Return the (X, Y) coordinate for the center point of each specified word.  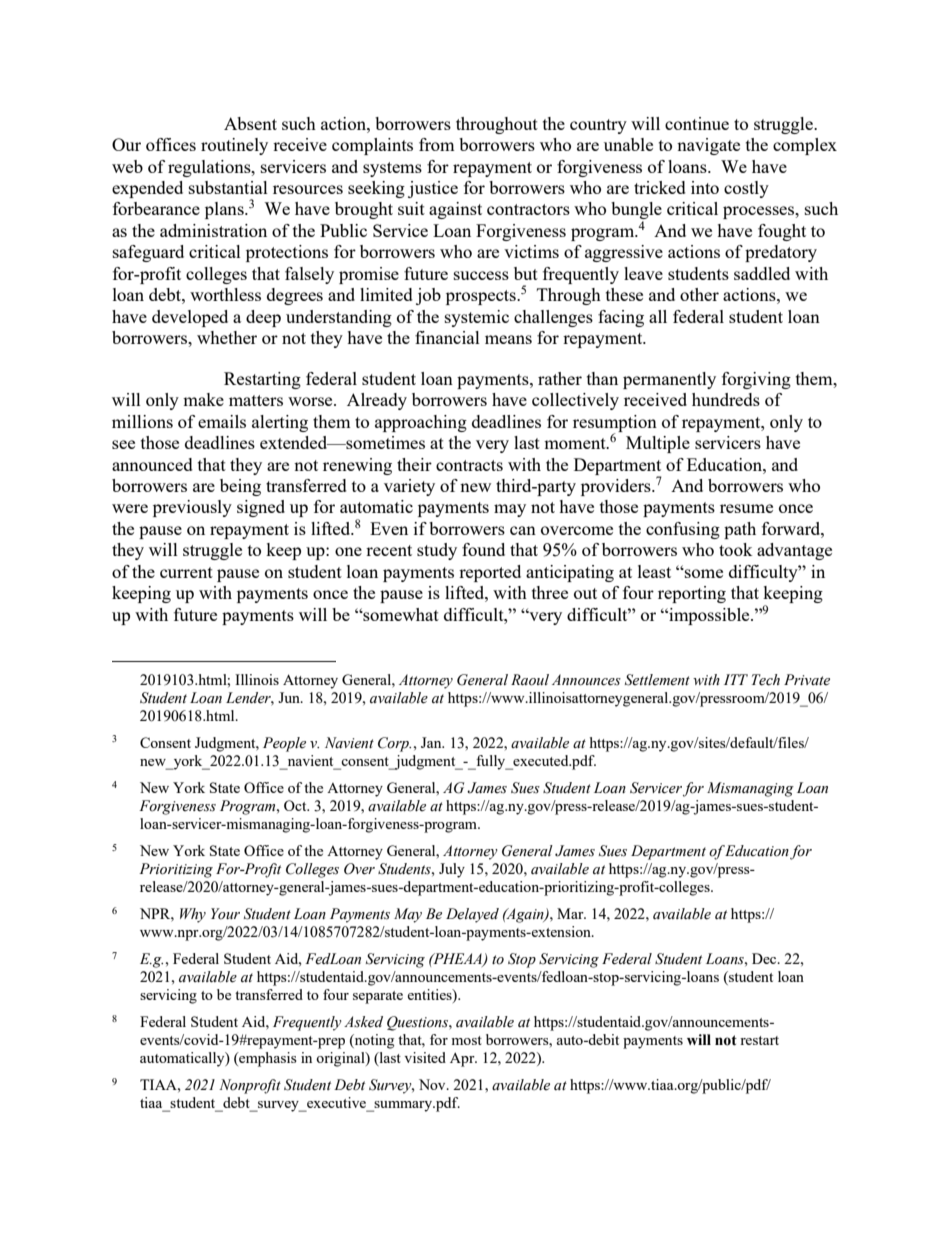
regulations (210, 168)
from (437, 144)
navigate (708, 146)
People (284, 744)
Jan (432, 742)
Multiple (658, 444)
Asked (363, 1022)
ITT (736, 679)
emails (222, 421)
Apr (463, 1059)
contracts (469, 465)
